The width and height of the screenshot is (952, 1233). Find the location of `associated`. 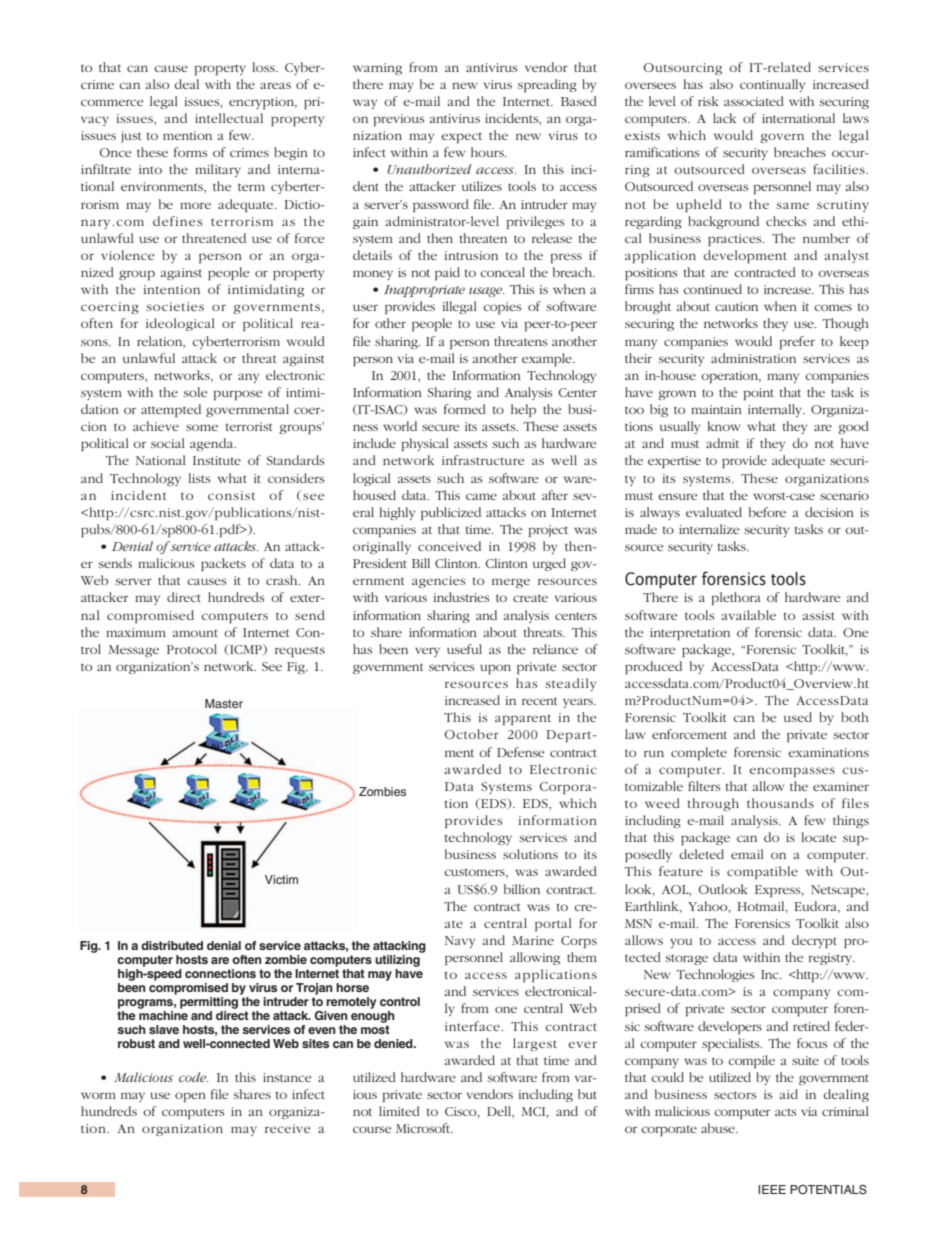

associated is located at coordinates (754, 101).
